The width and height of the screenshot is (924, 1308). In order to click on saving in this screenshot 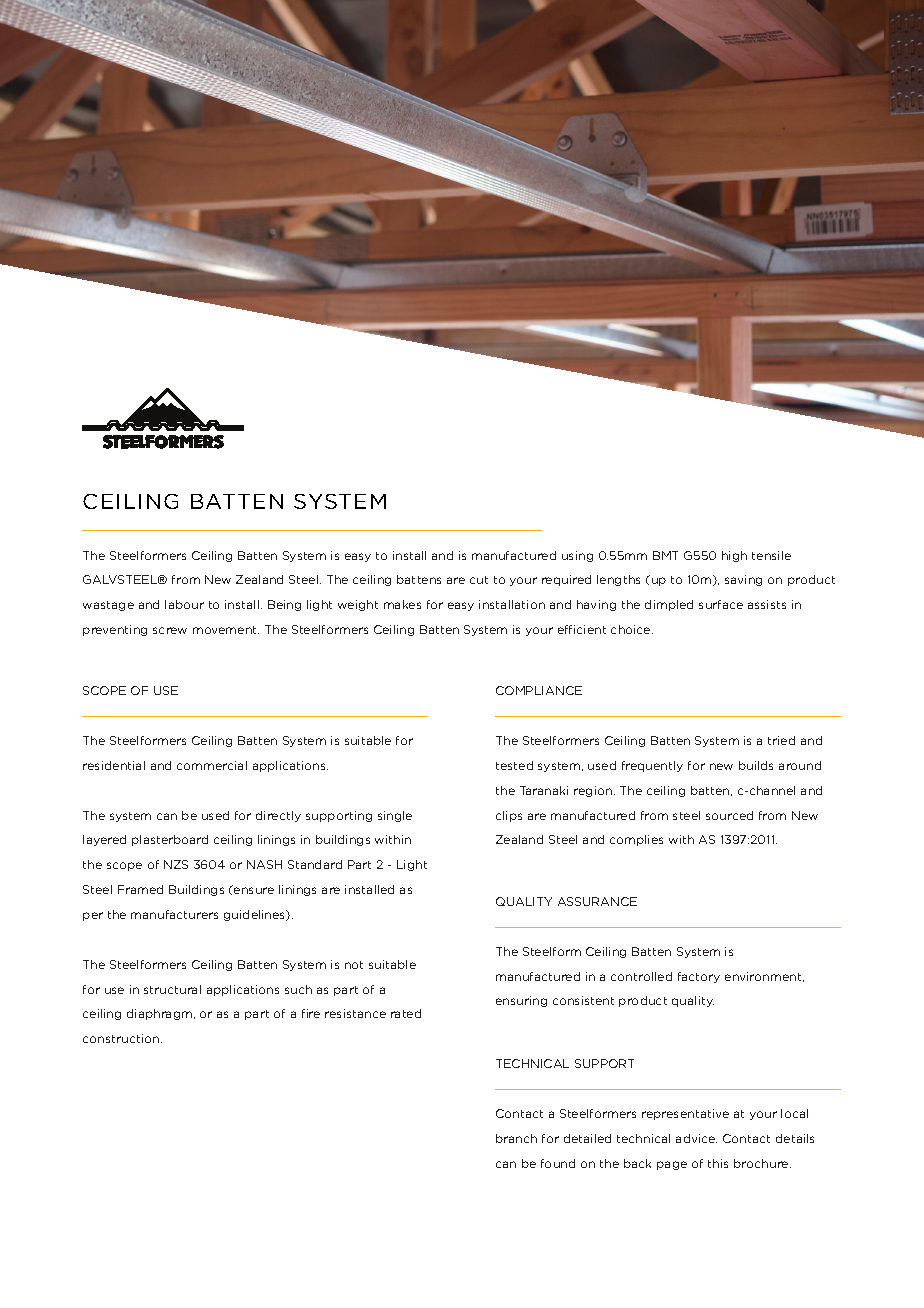, I will do `click(743, 580)`.
